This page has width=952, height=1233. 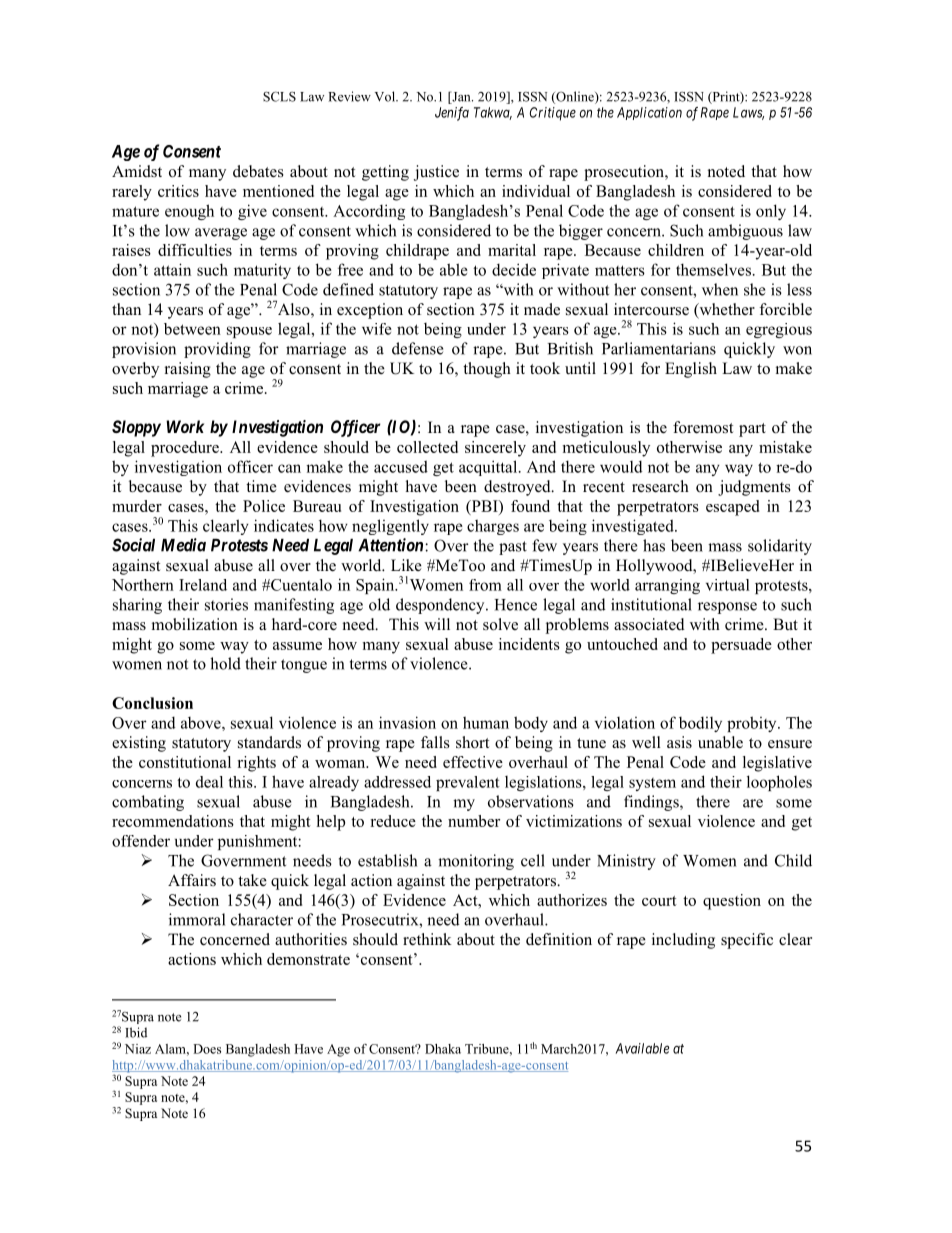 What do you see at coordinates (202, 723) in the page?
I see `above` at bounding box center [202, 723].
